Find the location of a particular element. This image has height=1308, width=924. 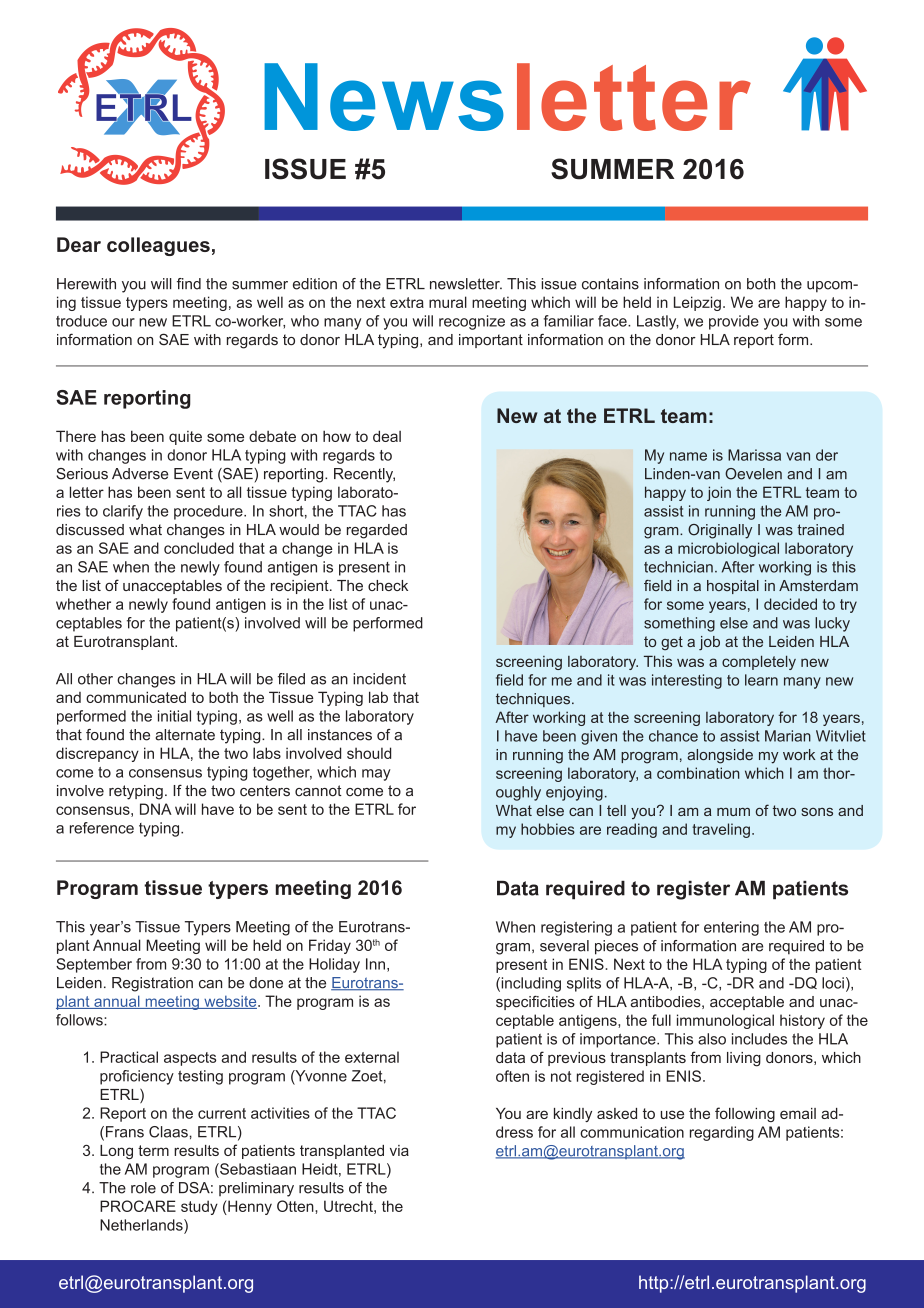

entering is located at coordinates (731, 928).
